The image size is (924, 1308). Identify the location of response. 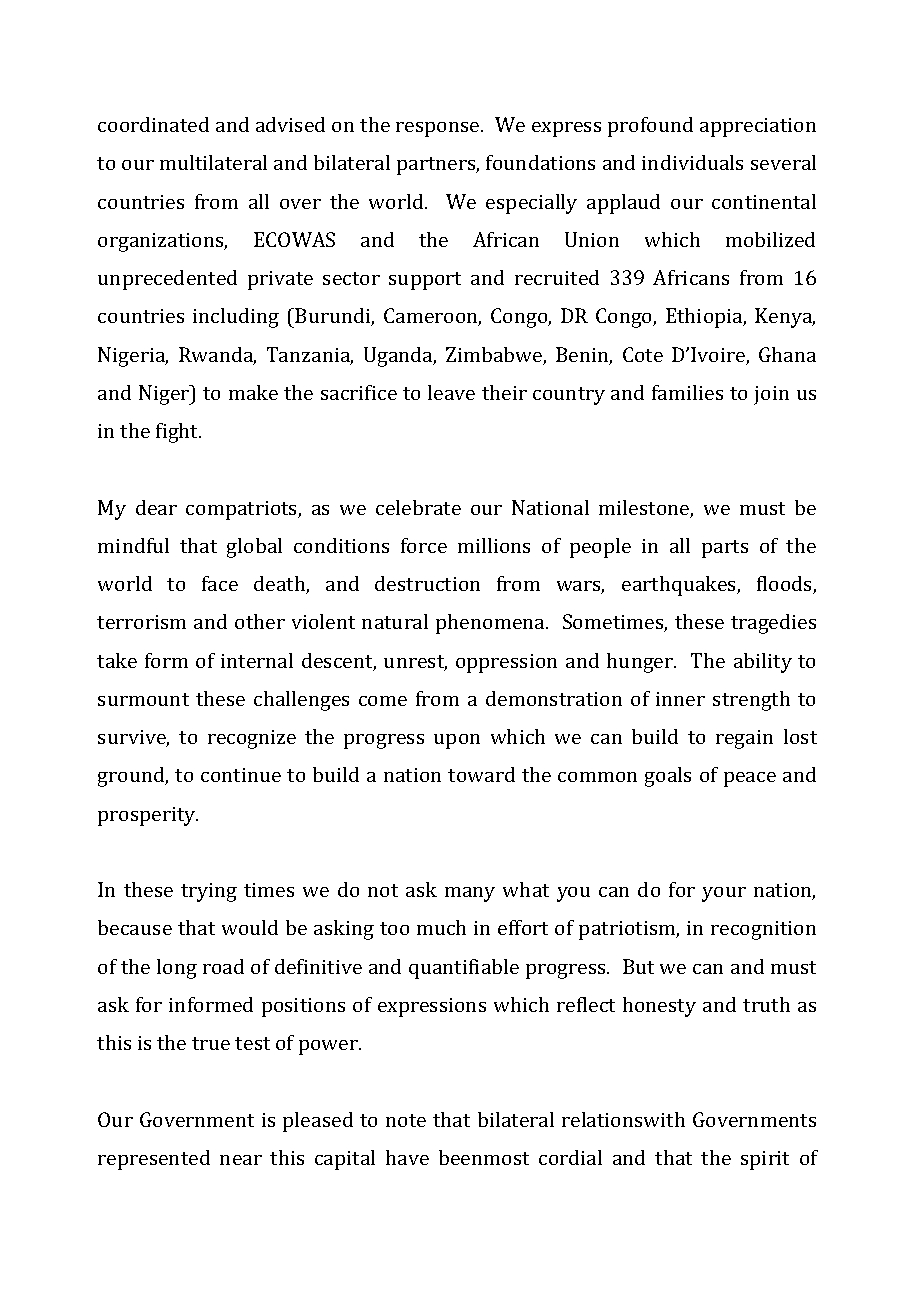
(439, 129).
